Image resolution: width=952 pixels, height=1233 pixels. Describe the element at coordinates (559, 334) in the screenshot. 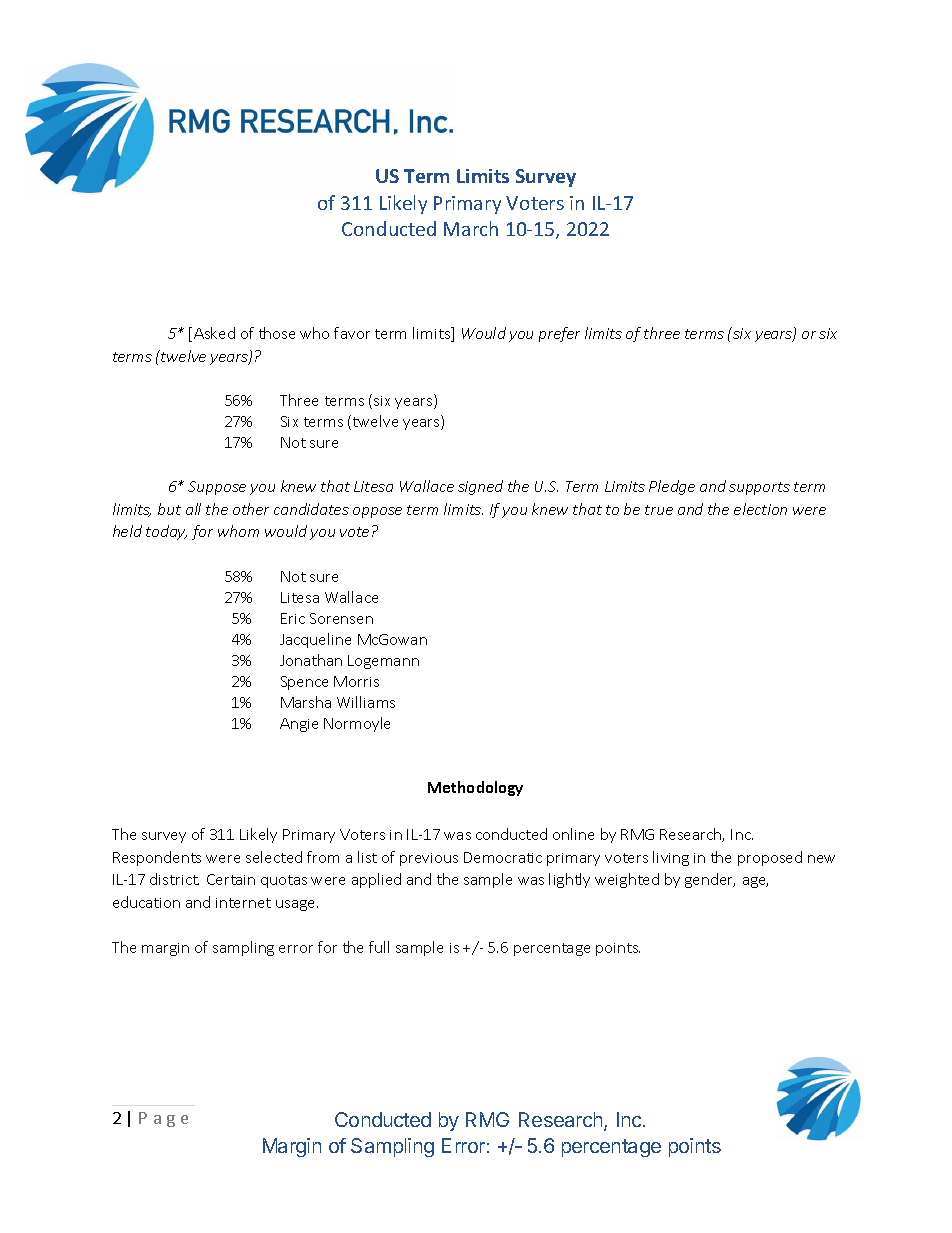

I see `prefer` at that location.
